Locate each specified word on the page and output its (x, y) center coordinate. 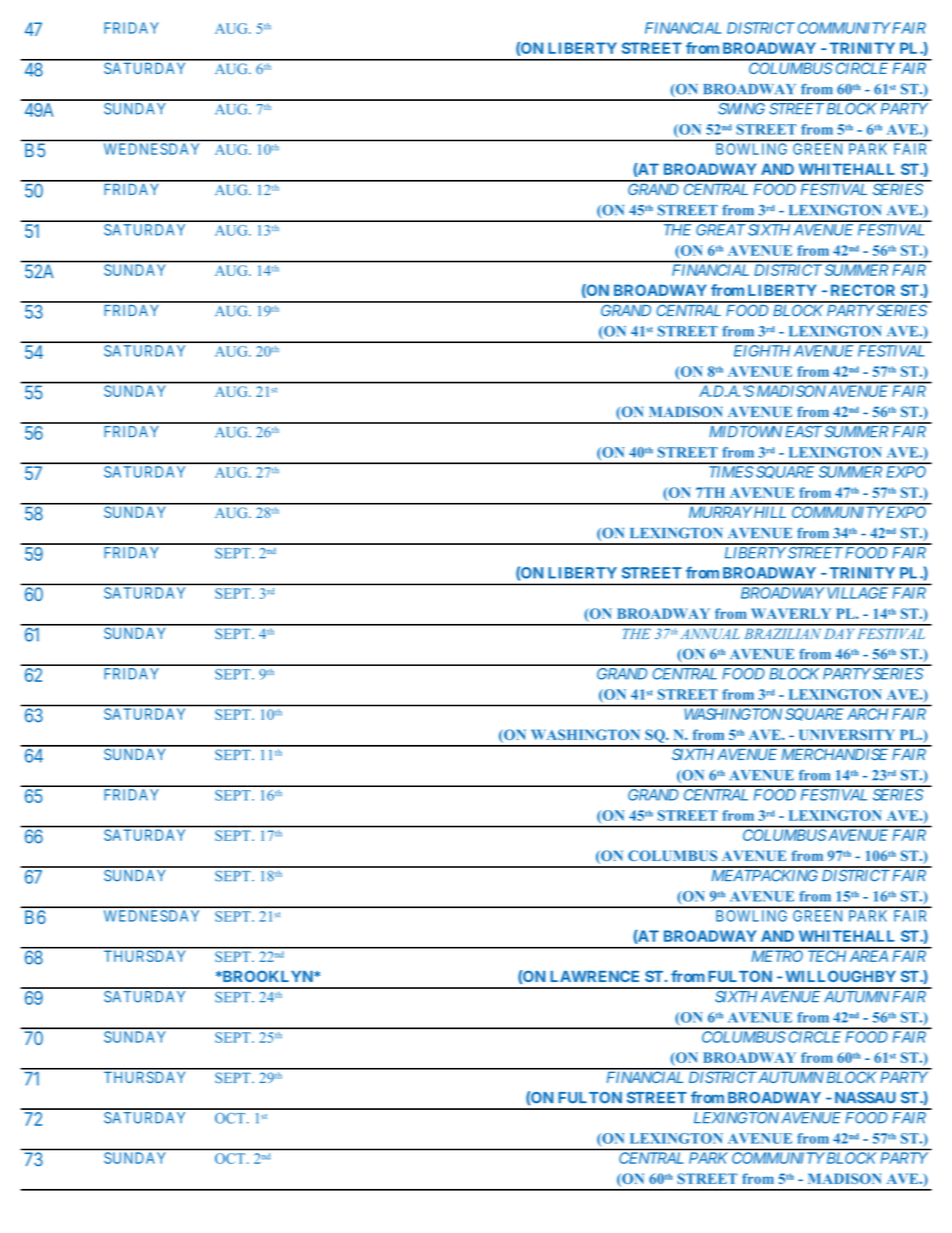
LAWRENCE (594, 976)
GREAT (721, 230)
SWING (741, 109)
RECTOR (863, 290)
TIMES (731, 472)
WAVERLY (791, 613)
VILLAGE (858, 593)
